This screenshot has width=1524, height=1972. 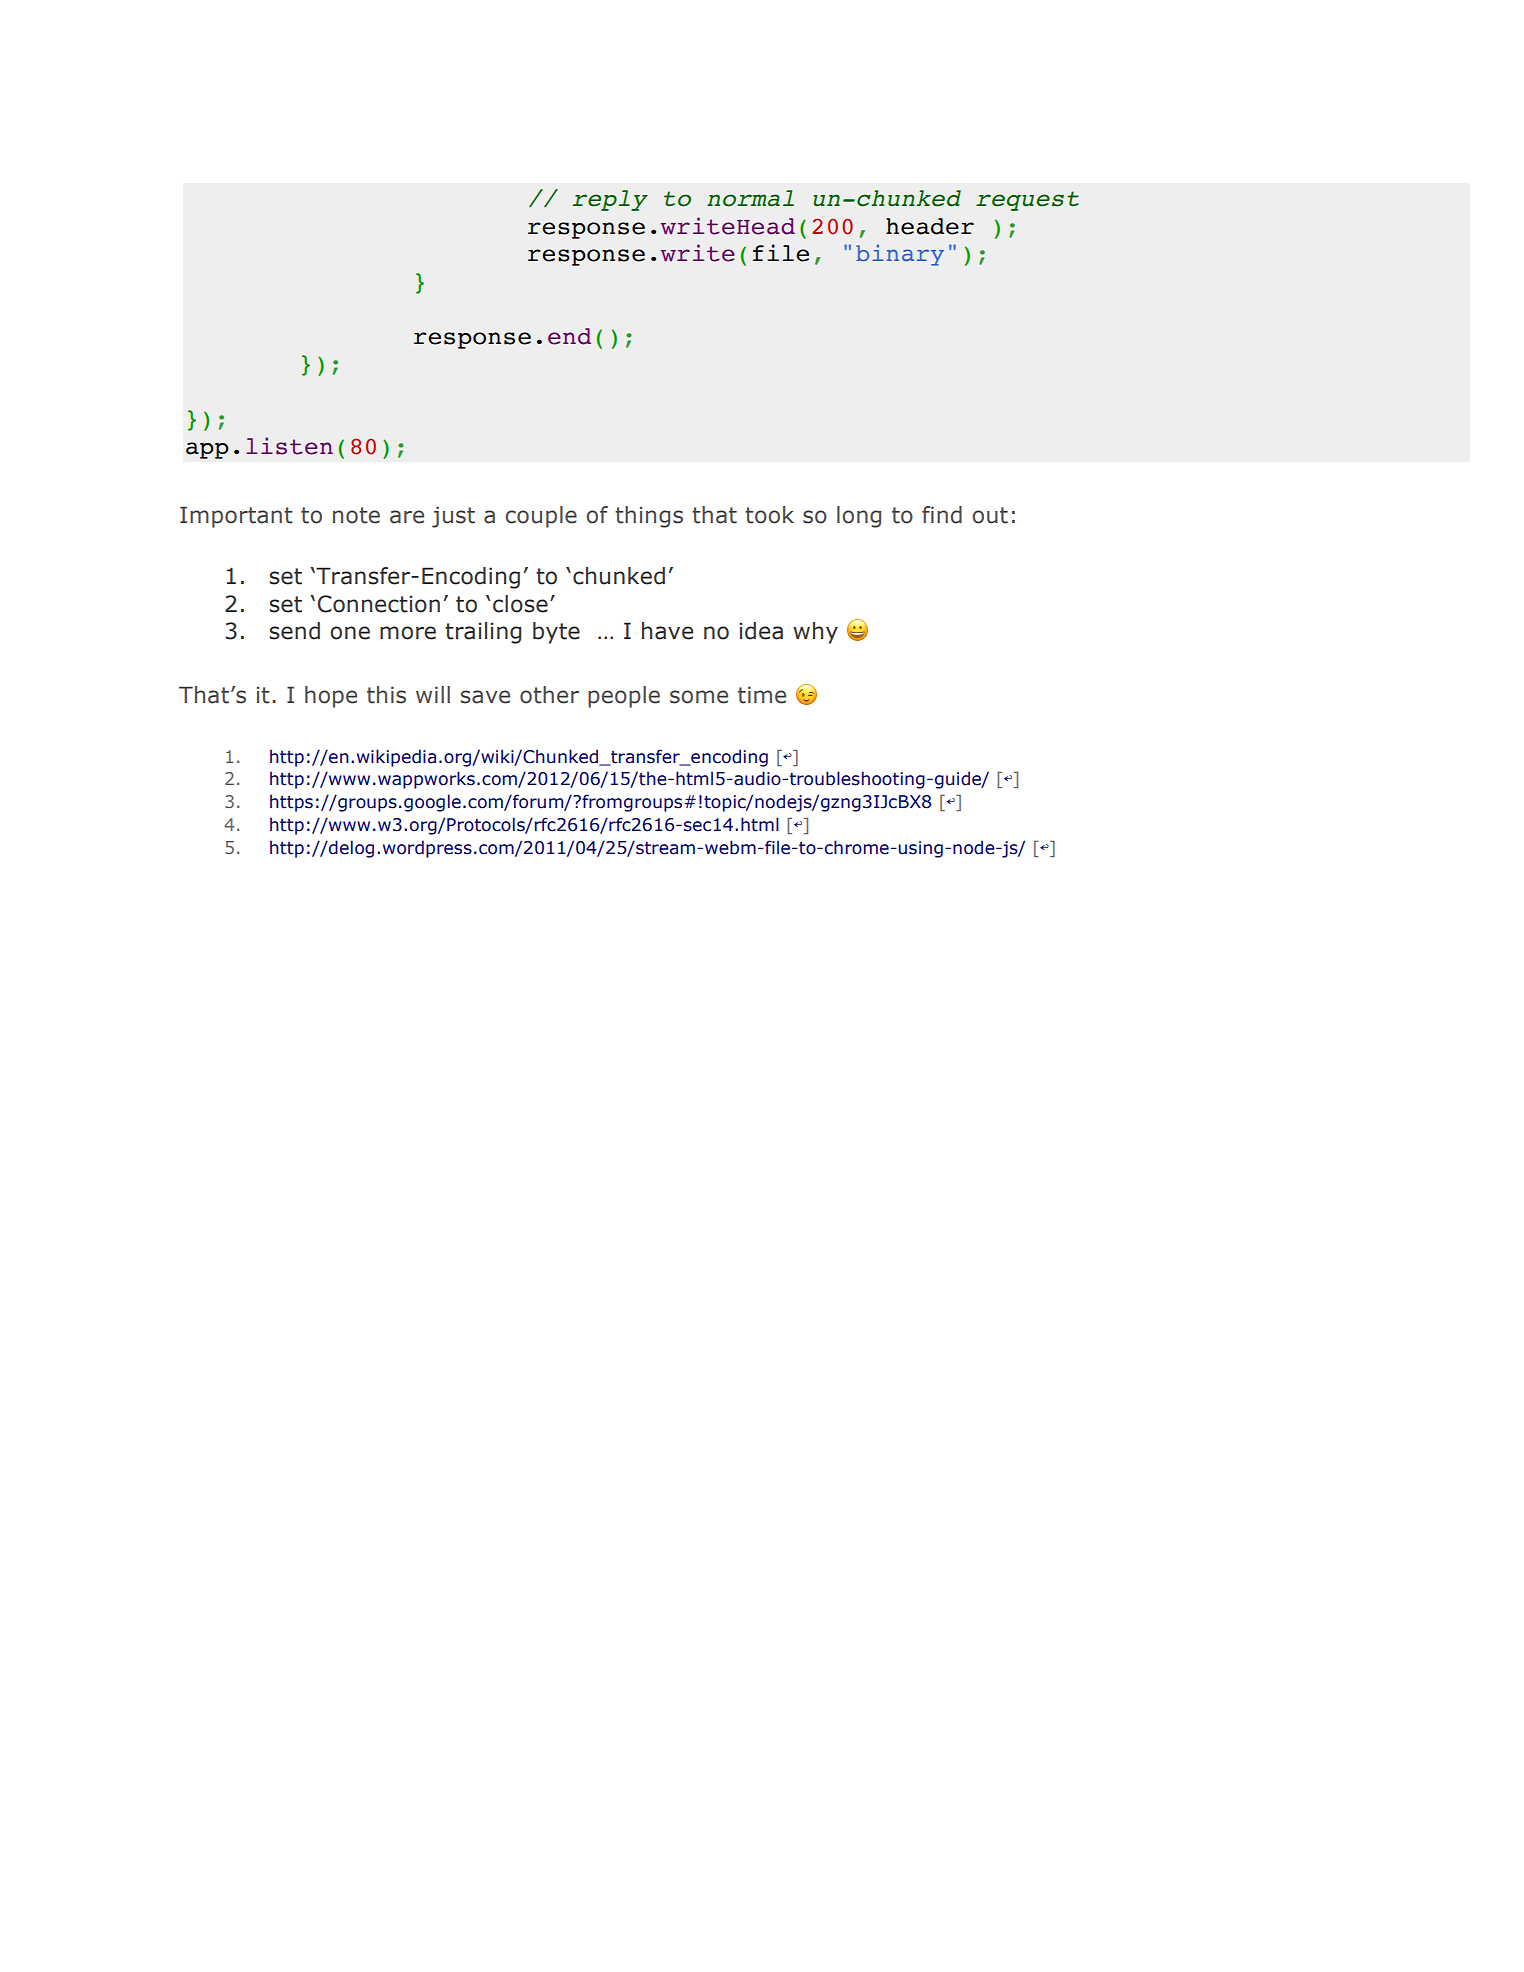 What do you see at coordinates (379, 604) in the screenshot?
I see `Connection` at bounding box center [379, 604].
